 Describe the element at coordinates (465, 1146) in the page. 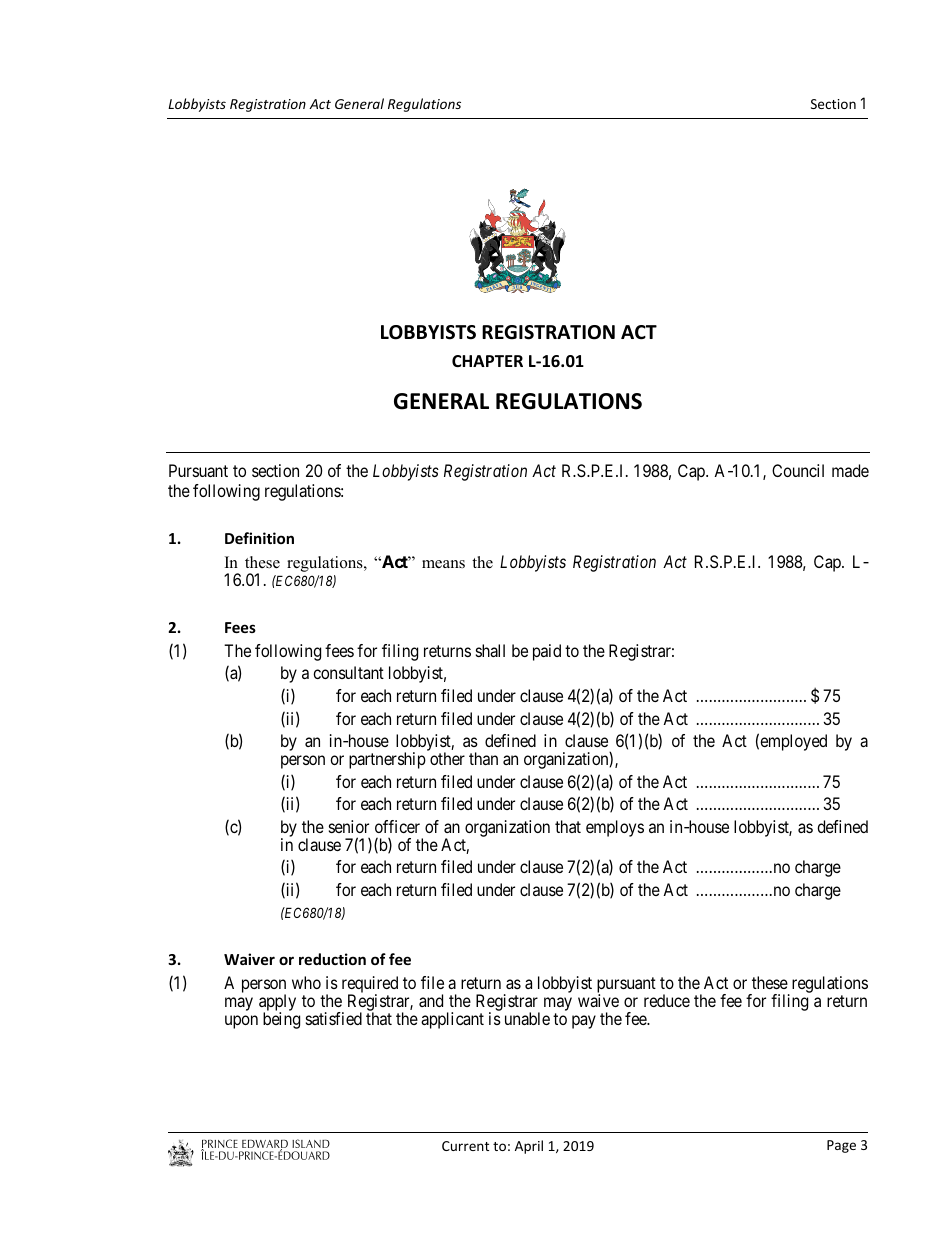

I see `Current` at that location.
